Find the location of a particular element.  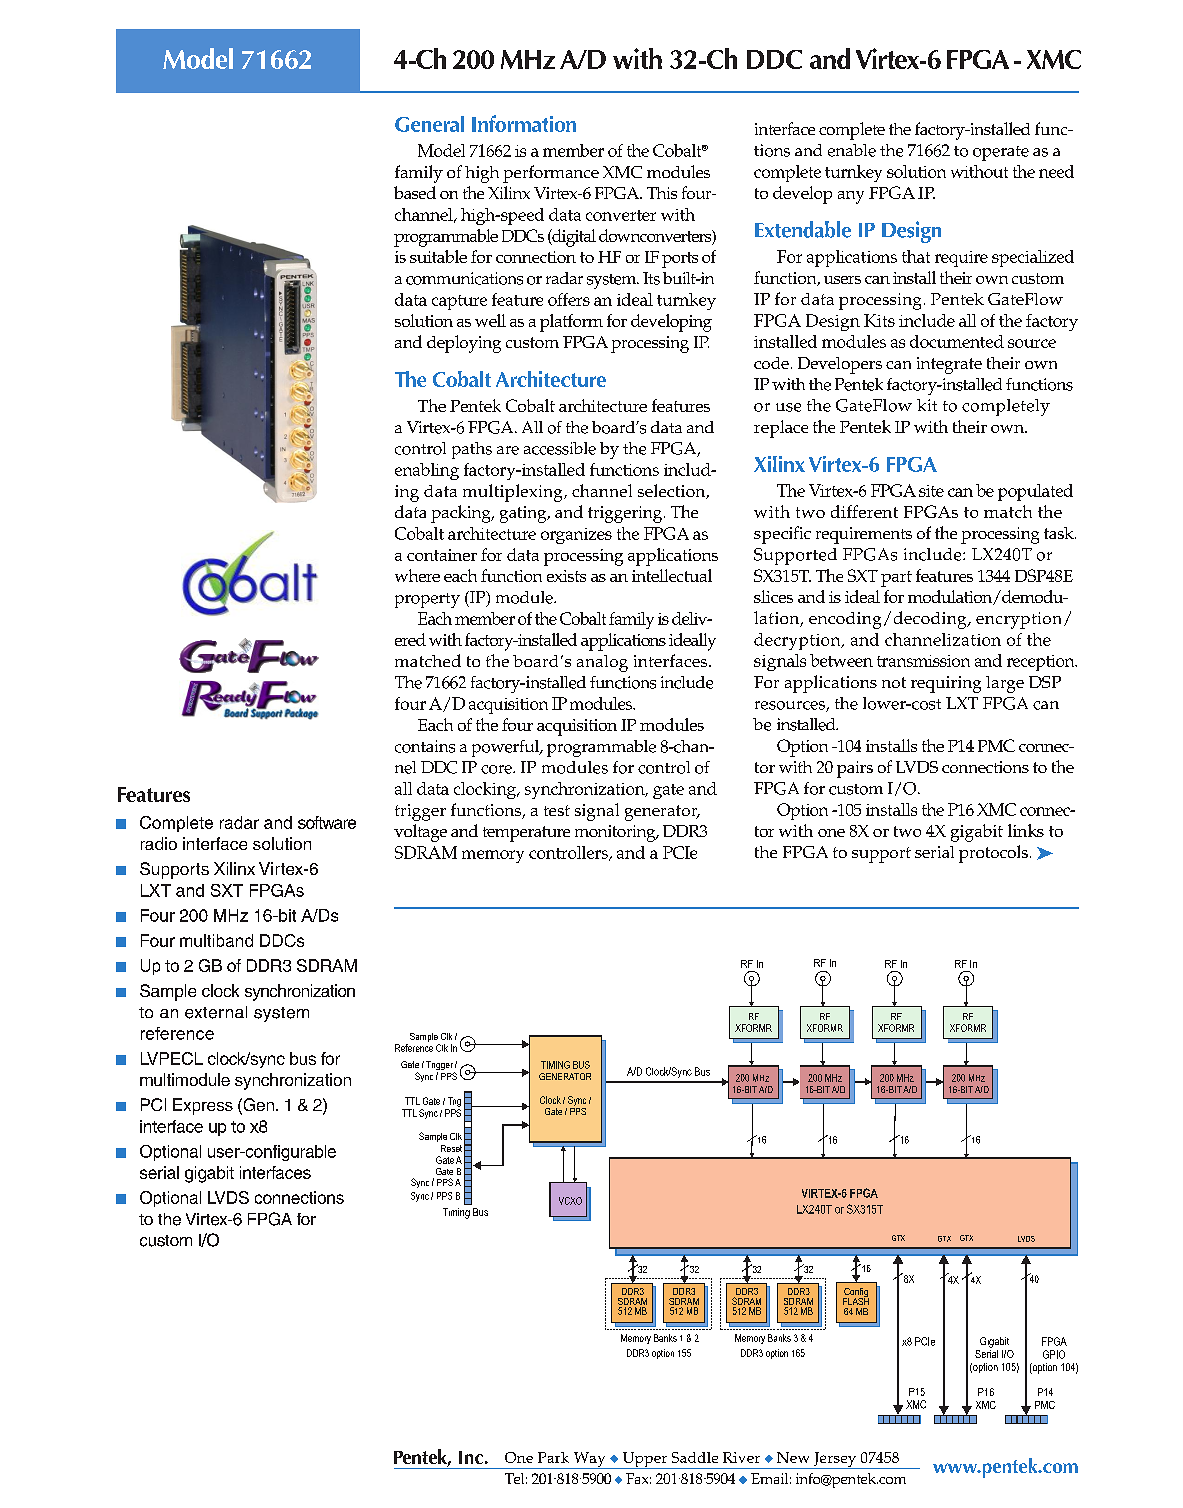

Way is located at coordinates (589, 1460).
